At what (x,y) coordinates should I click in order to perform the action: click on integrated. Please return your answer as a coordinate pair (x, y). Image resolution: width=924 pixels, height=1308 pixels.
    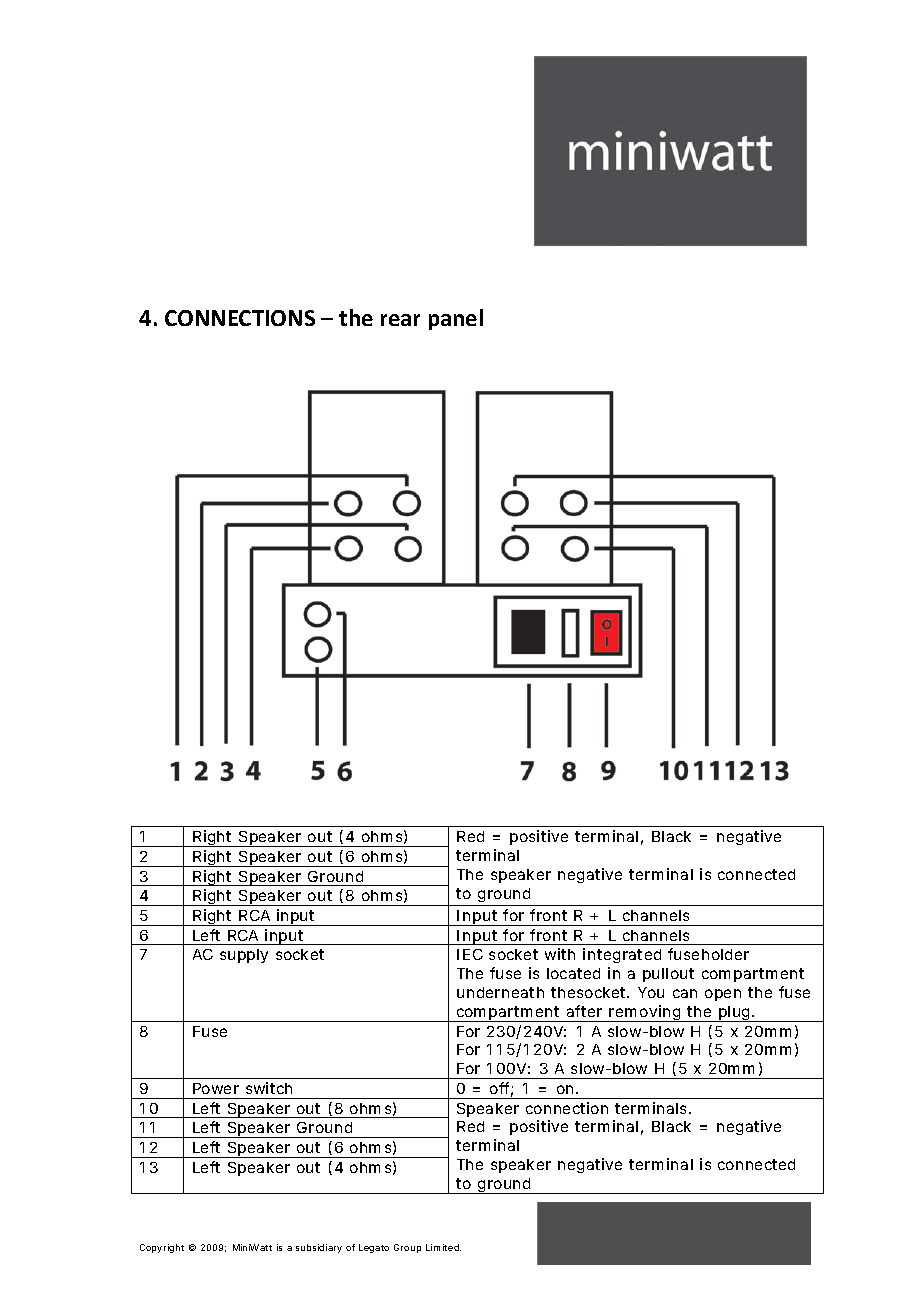
    Looking at the image, I should click on (622, 955).
